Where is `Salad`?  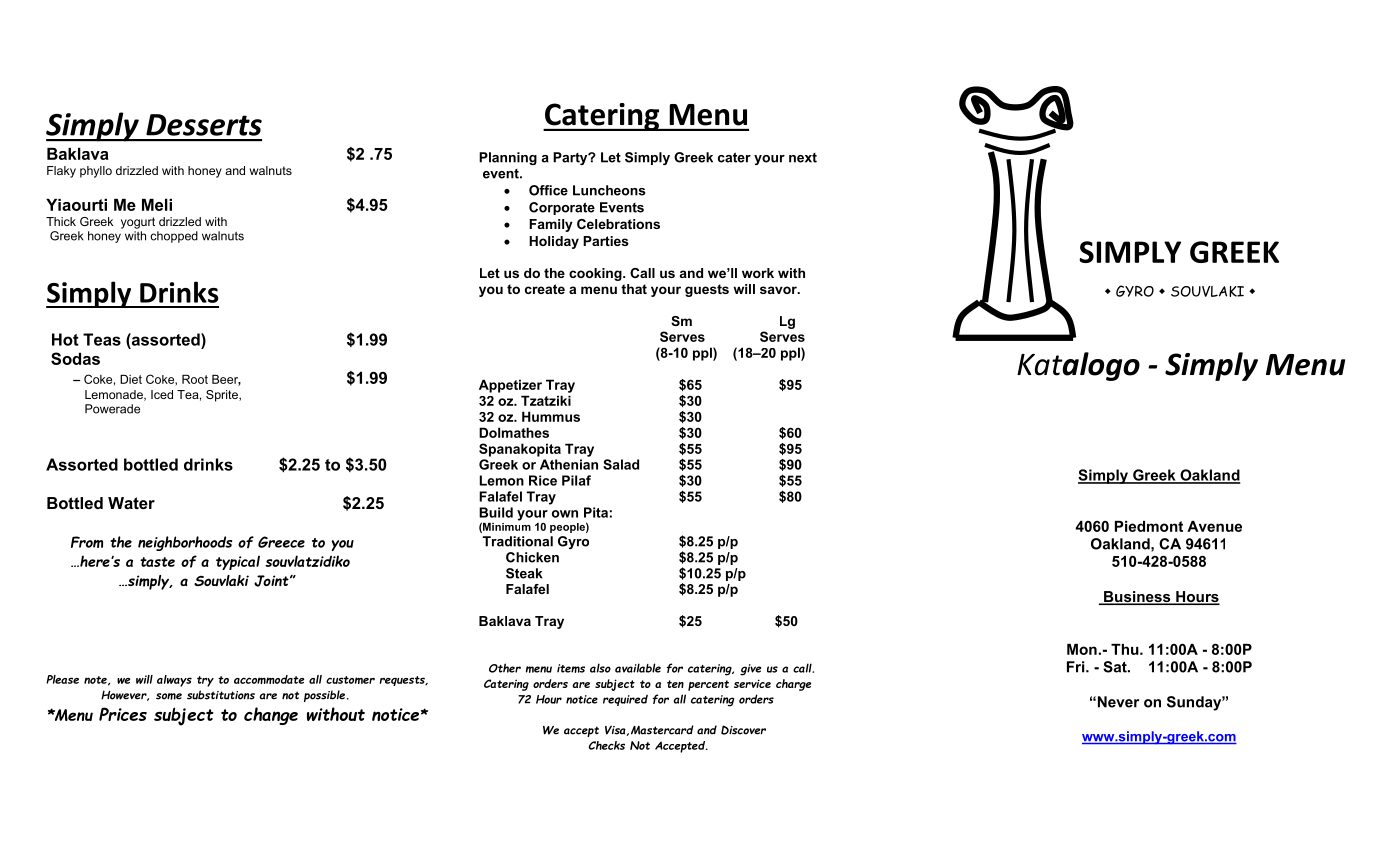 Salad is located at coordinates (621, 464).
